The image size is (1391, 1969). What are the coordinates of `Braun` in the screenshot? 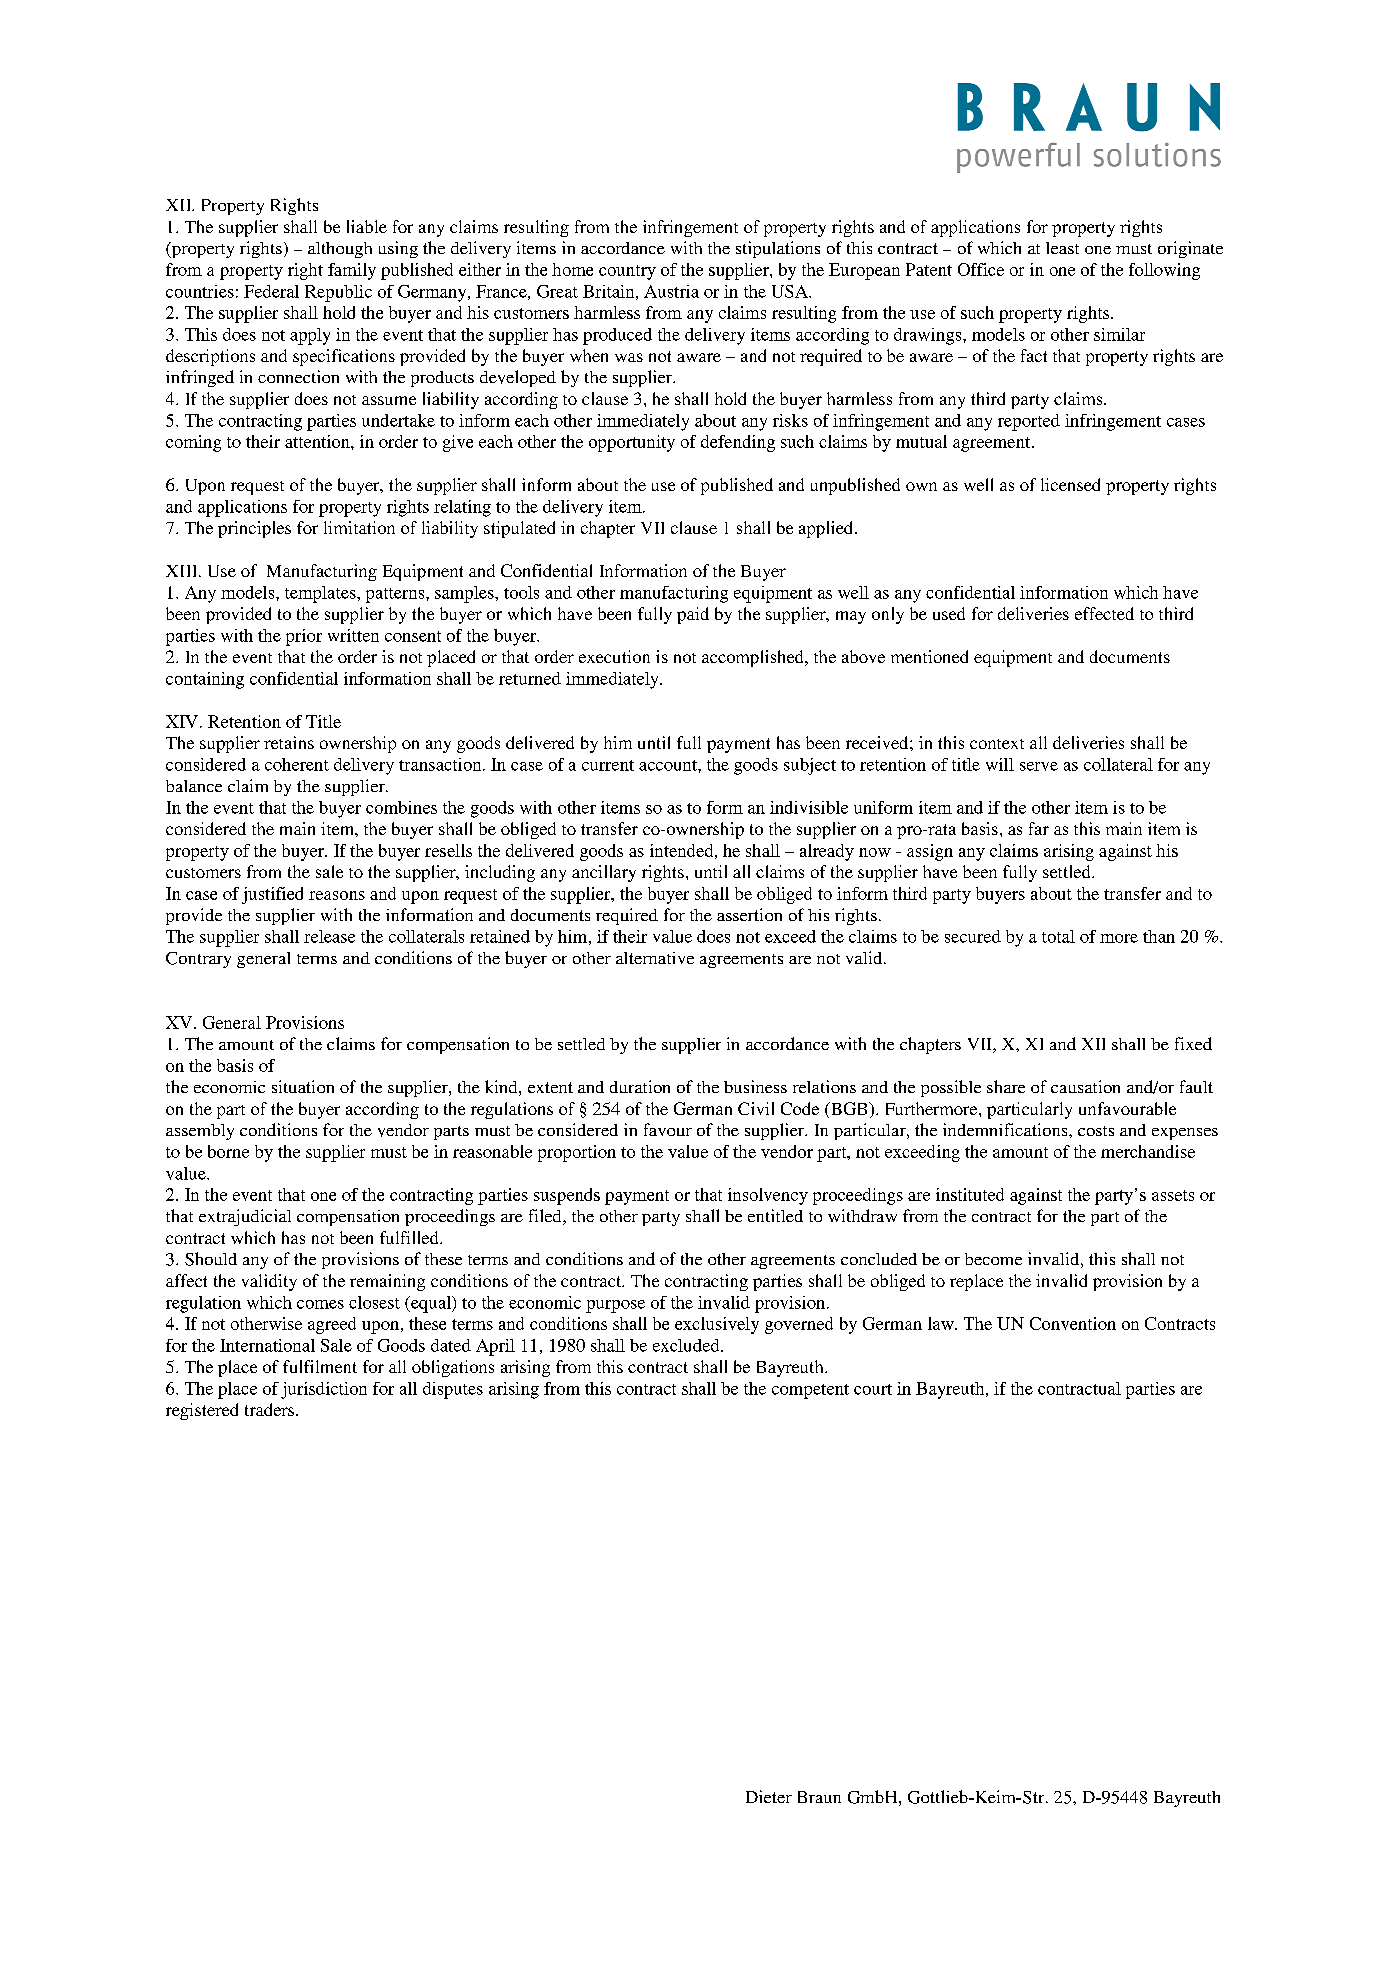 It's located at (819, 1797).
